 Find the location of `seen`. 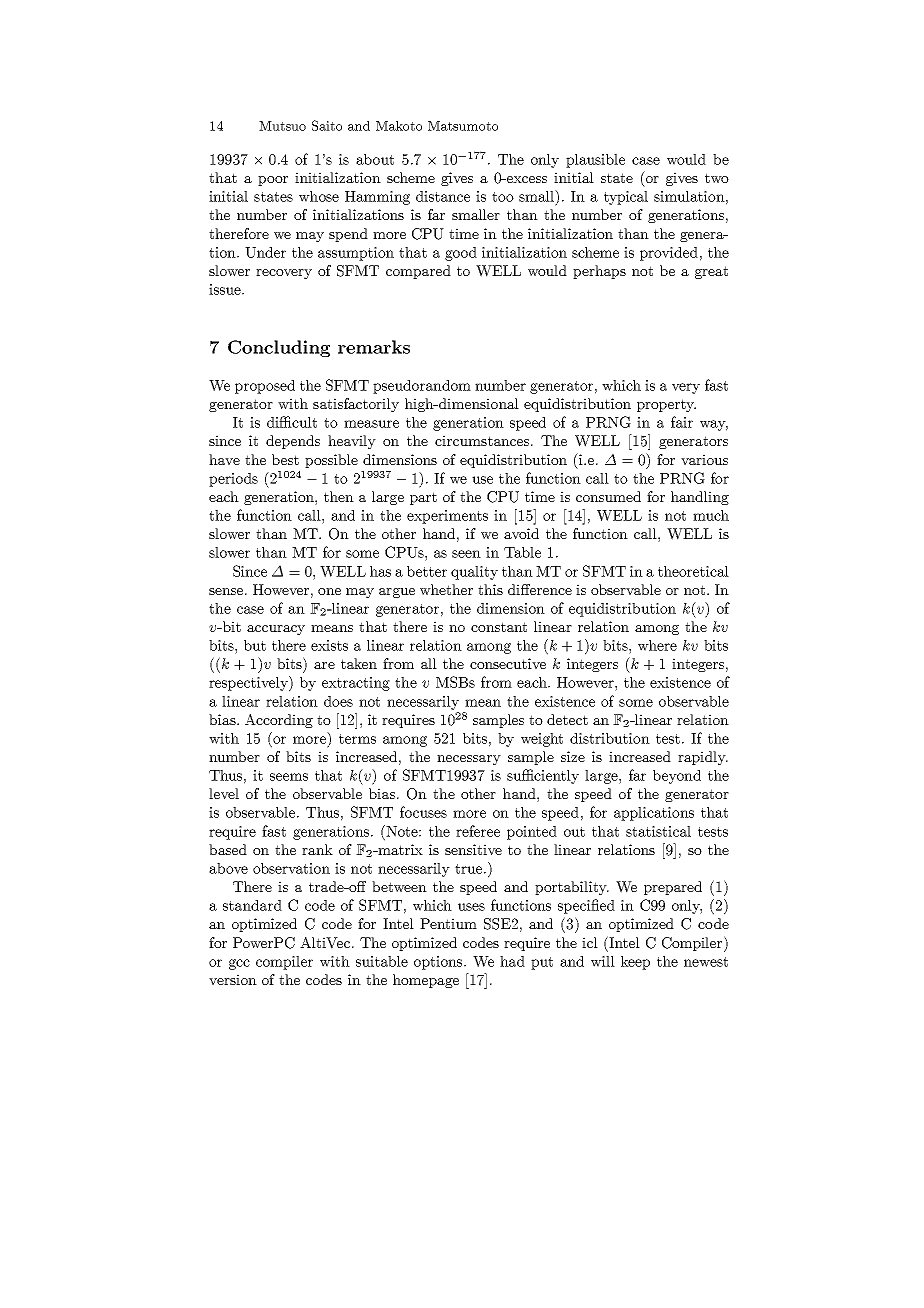

seen is located at coordinates (466, 554).
